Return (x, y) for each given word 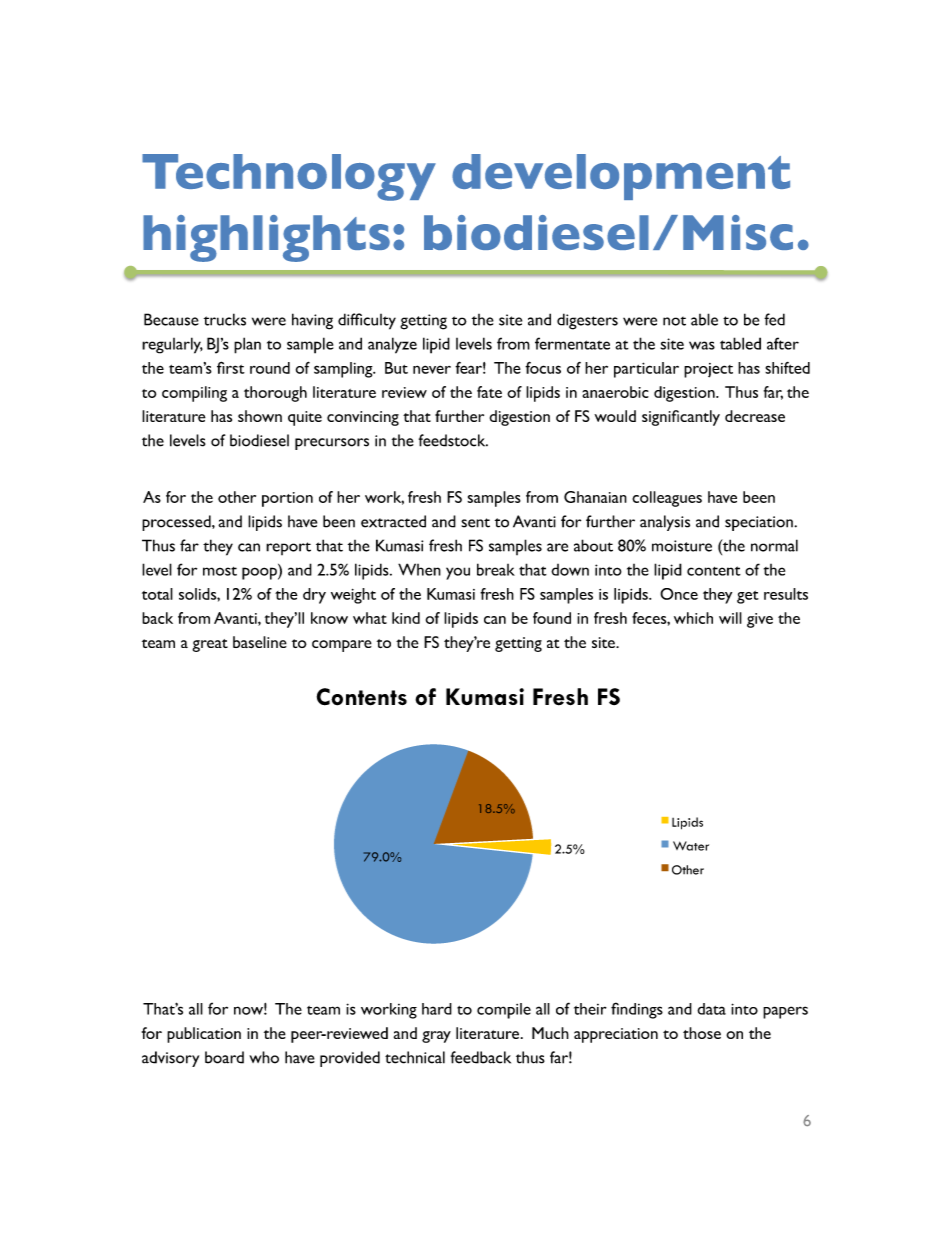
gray (436, 1037)
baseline (260, 642)
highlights (266, 238)
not (674, 321)
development (621, 177)
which (693, 618)
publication (204, 1035)
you (458, 573)
